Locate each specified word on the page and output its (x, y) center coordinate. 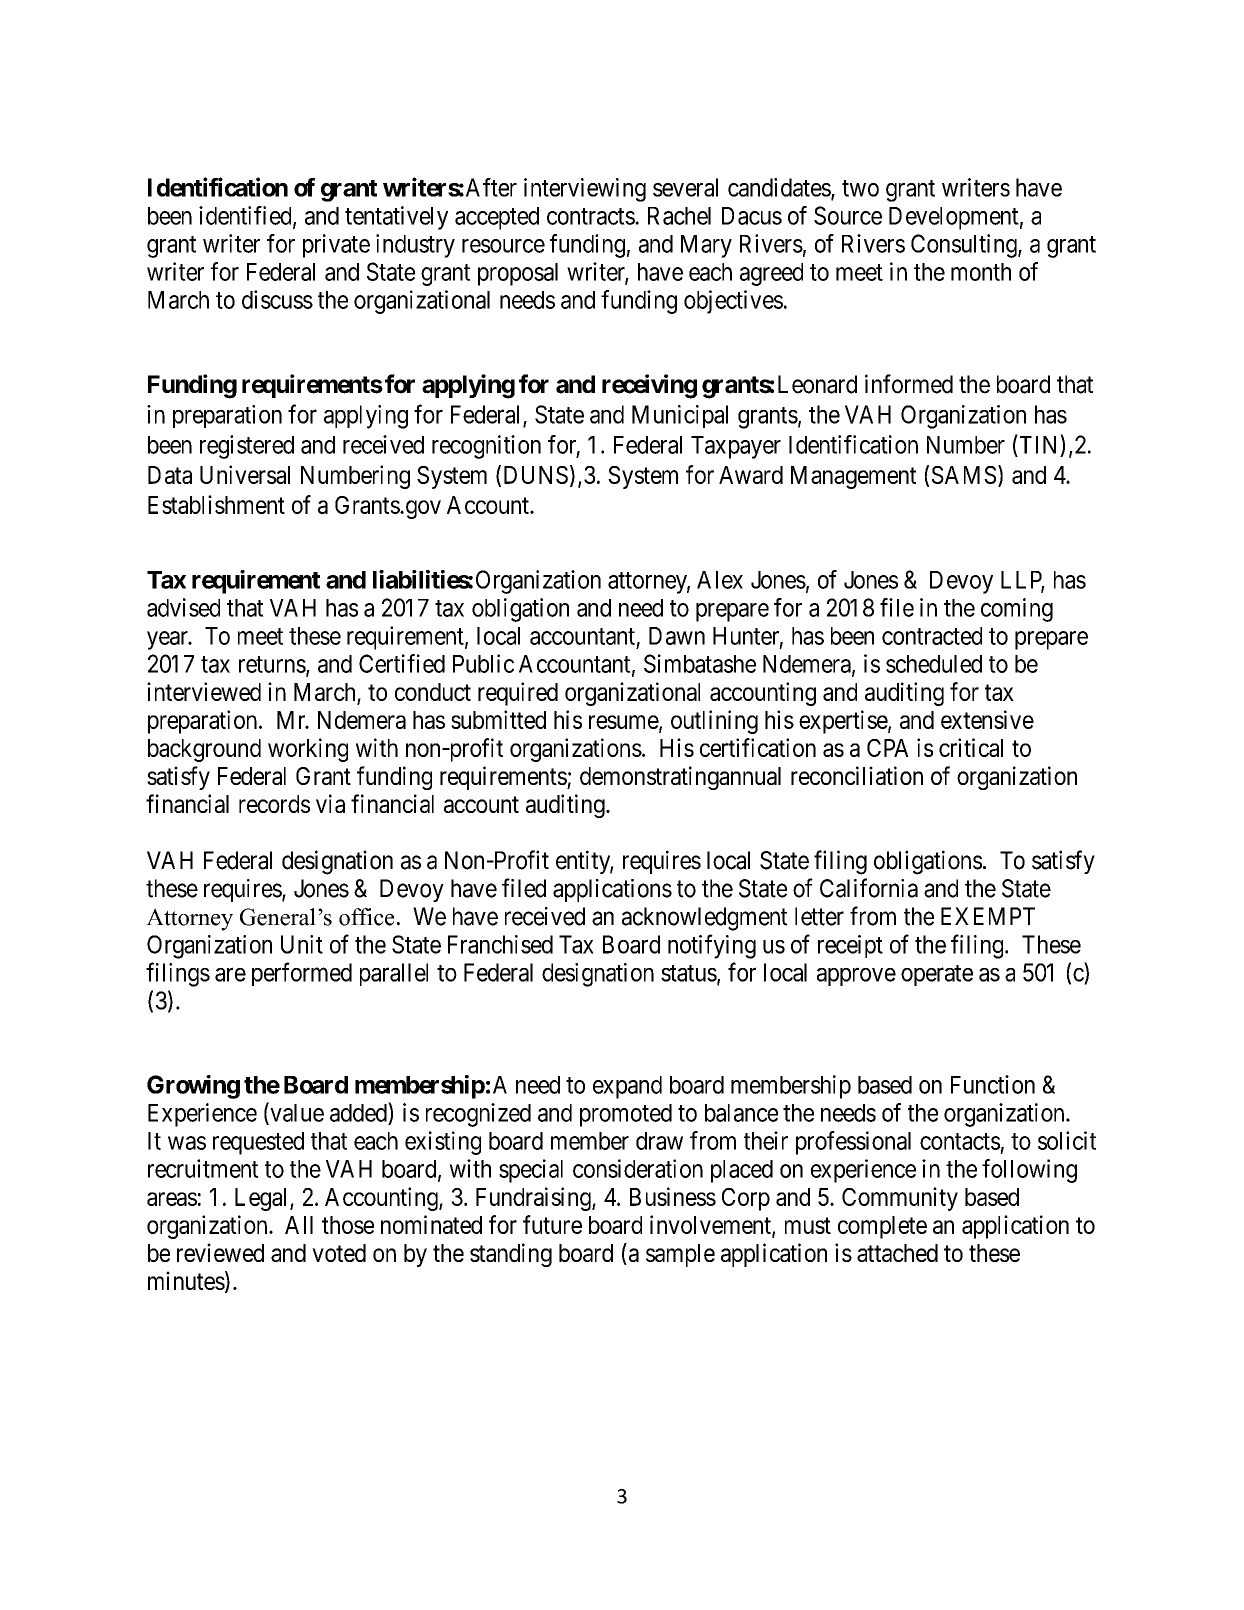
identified (246, 216)
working (308, 750)
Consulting (965, 246)
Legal (263, 1199)
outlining (714, 722)
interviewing (585, 190)
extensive (987, 719)
